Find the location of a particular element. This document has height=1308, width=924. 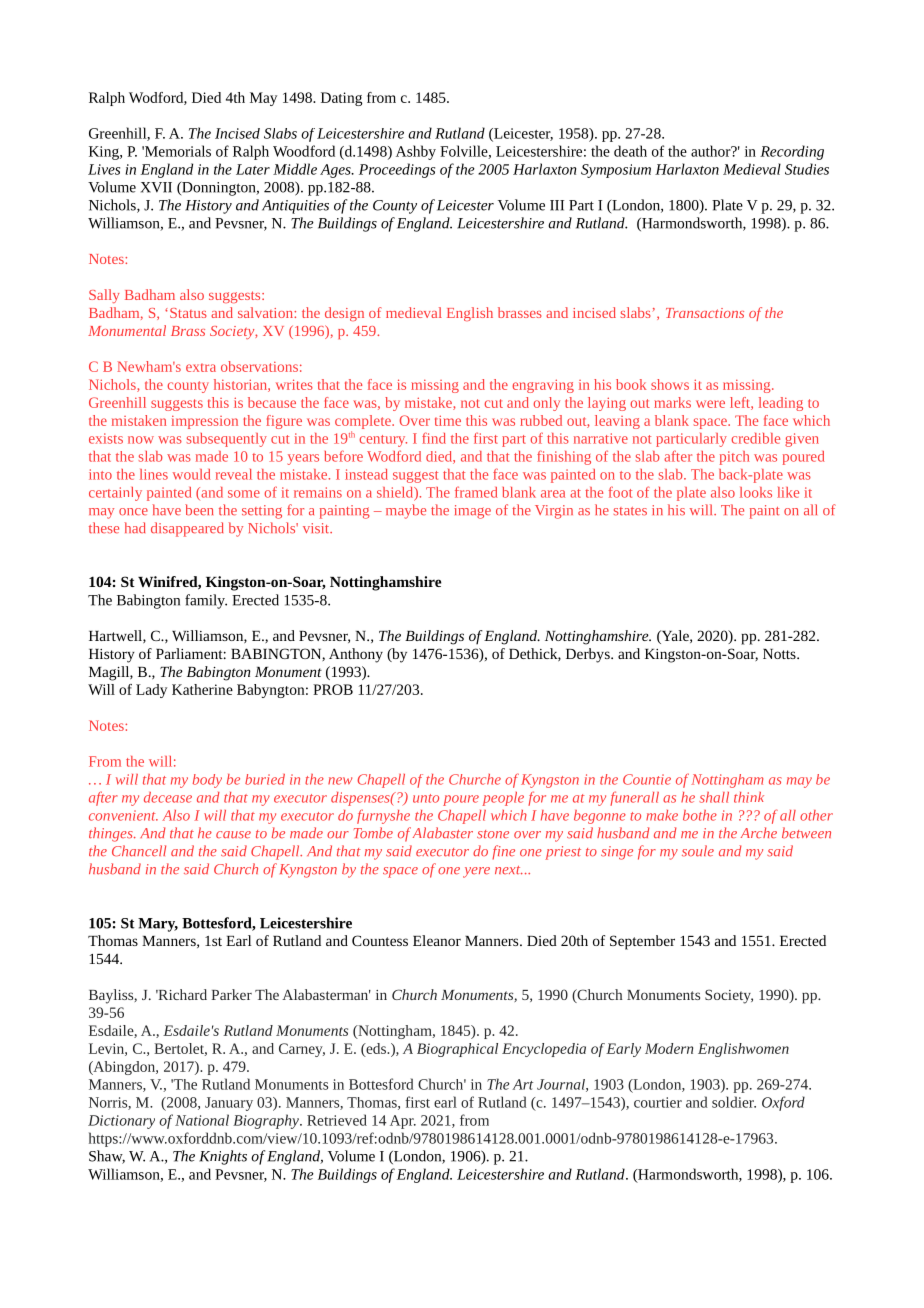

looks is located at coordinates (756, 492).
